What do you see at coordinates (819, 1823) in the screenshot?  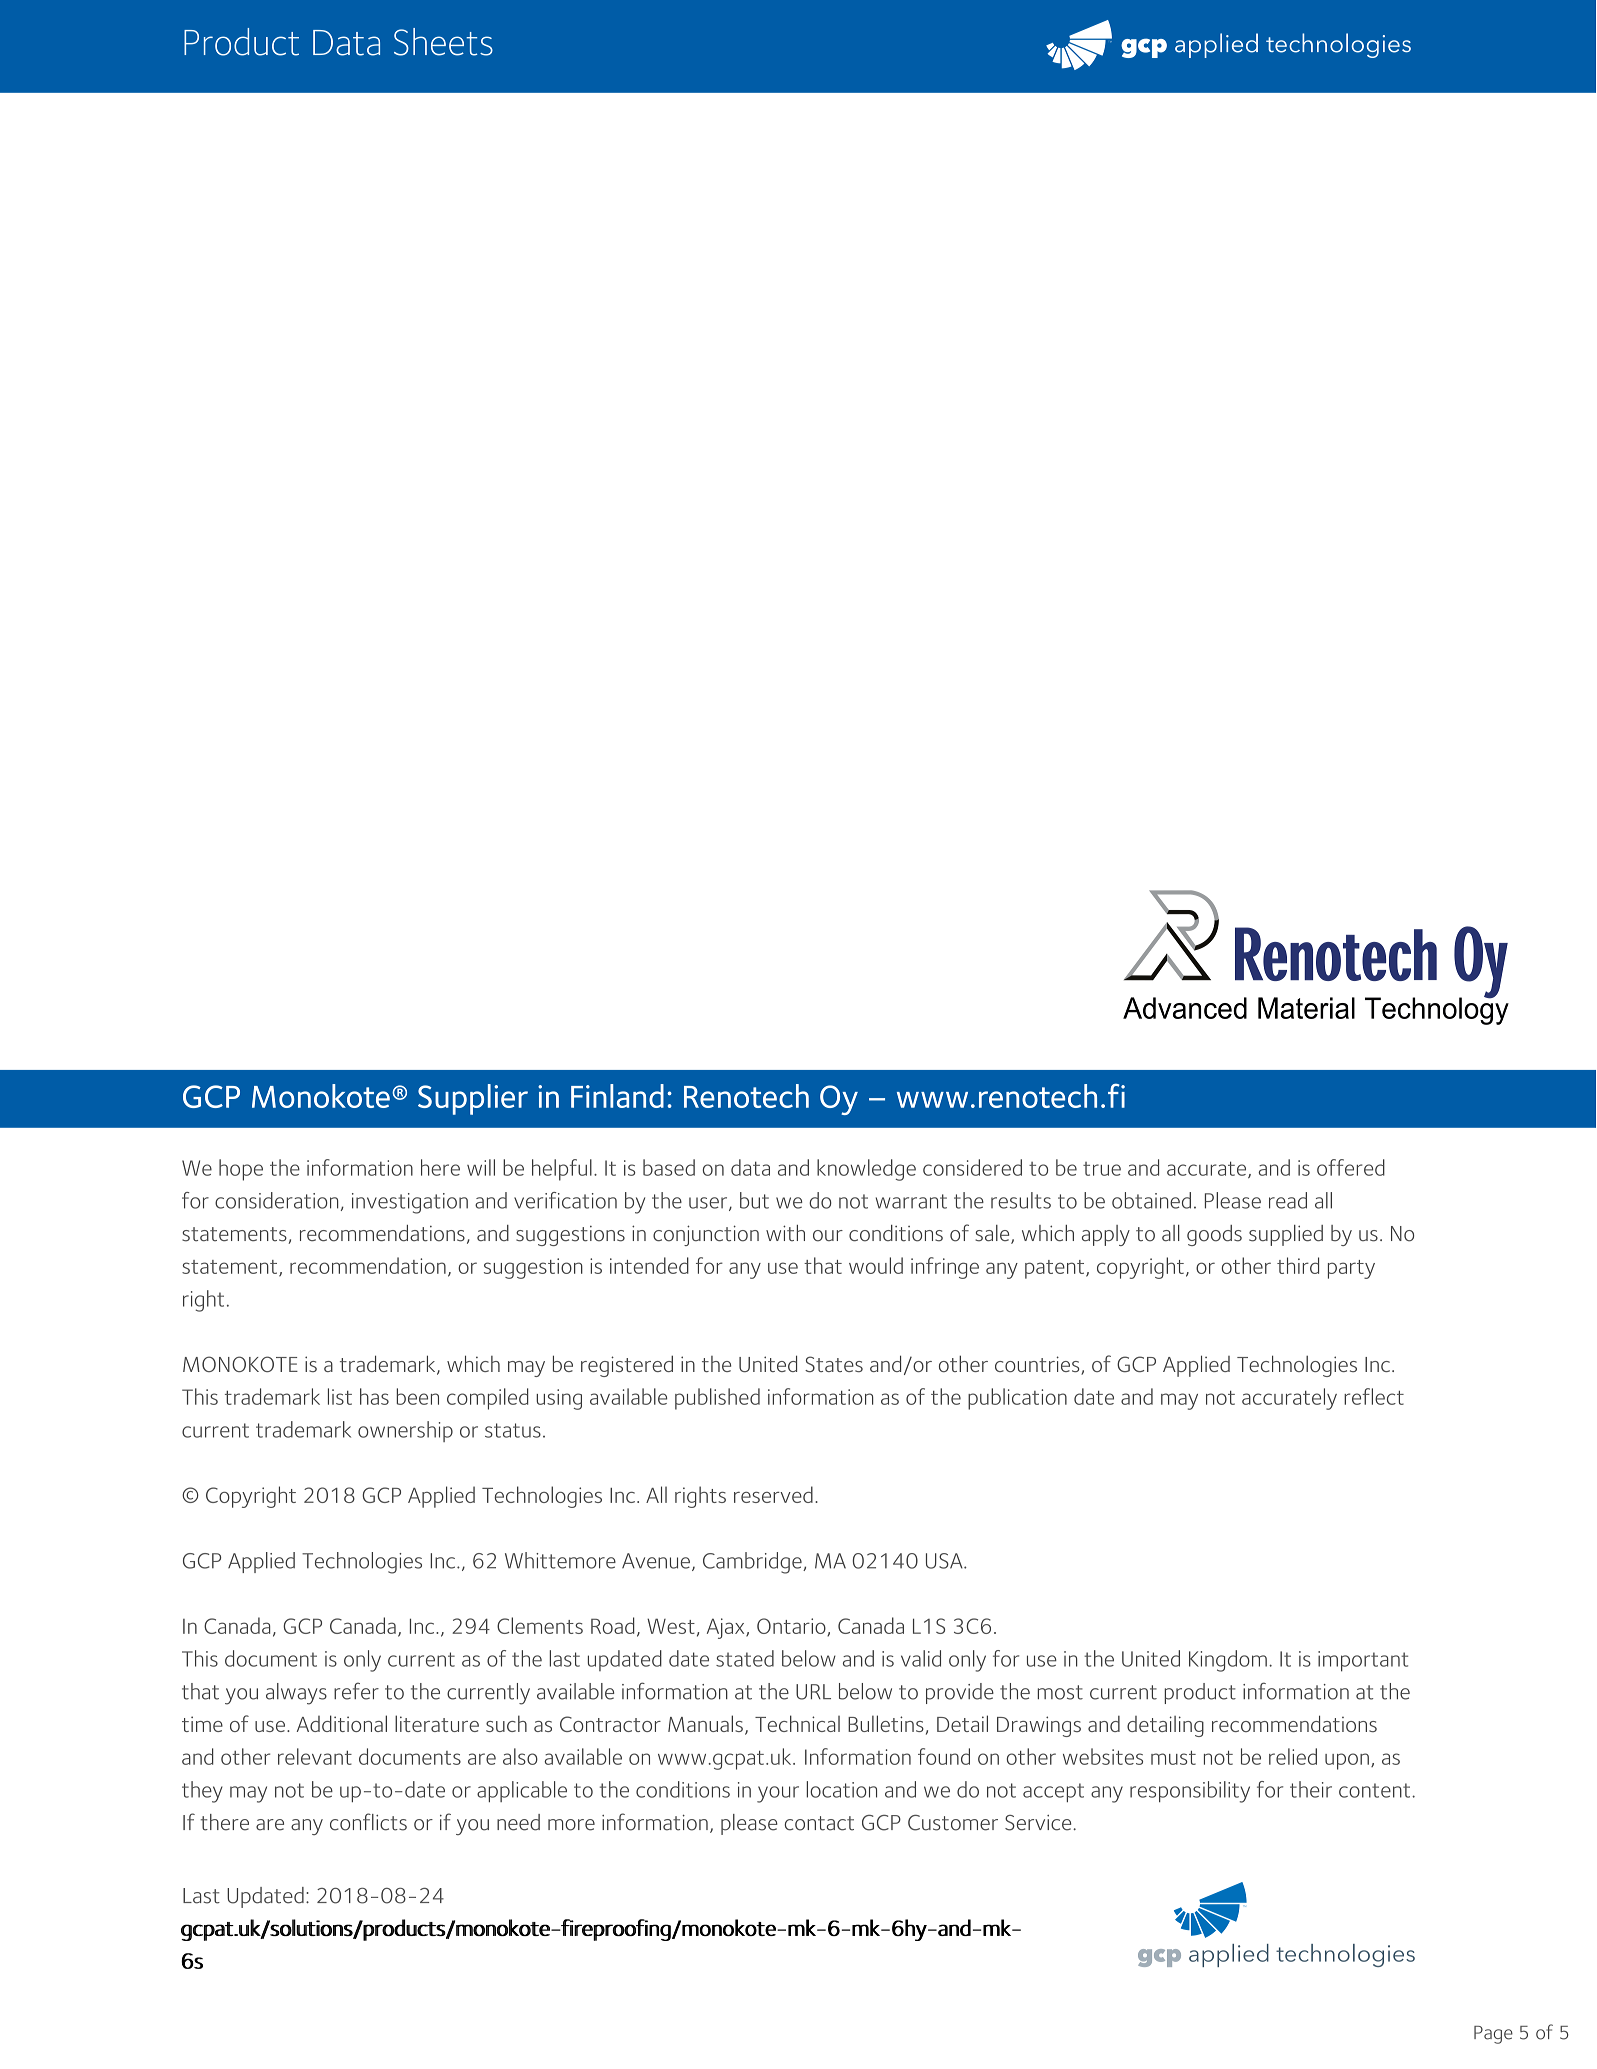 I see `contact` at bounding box center [819, 1823].
